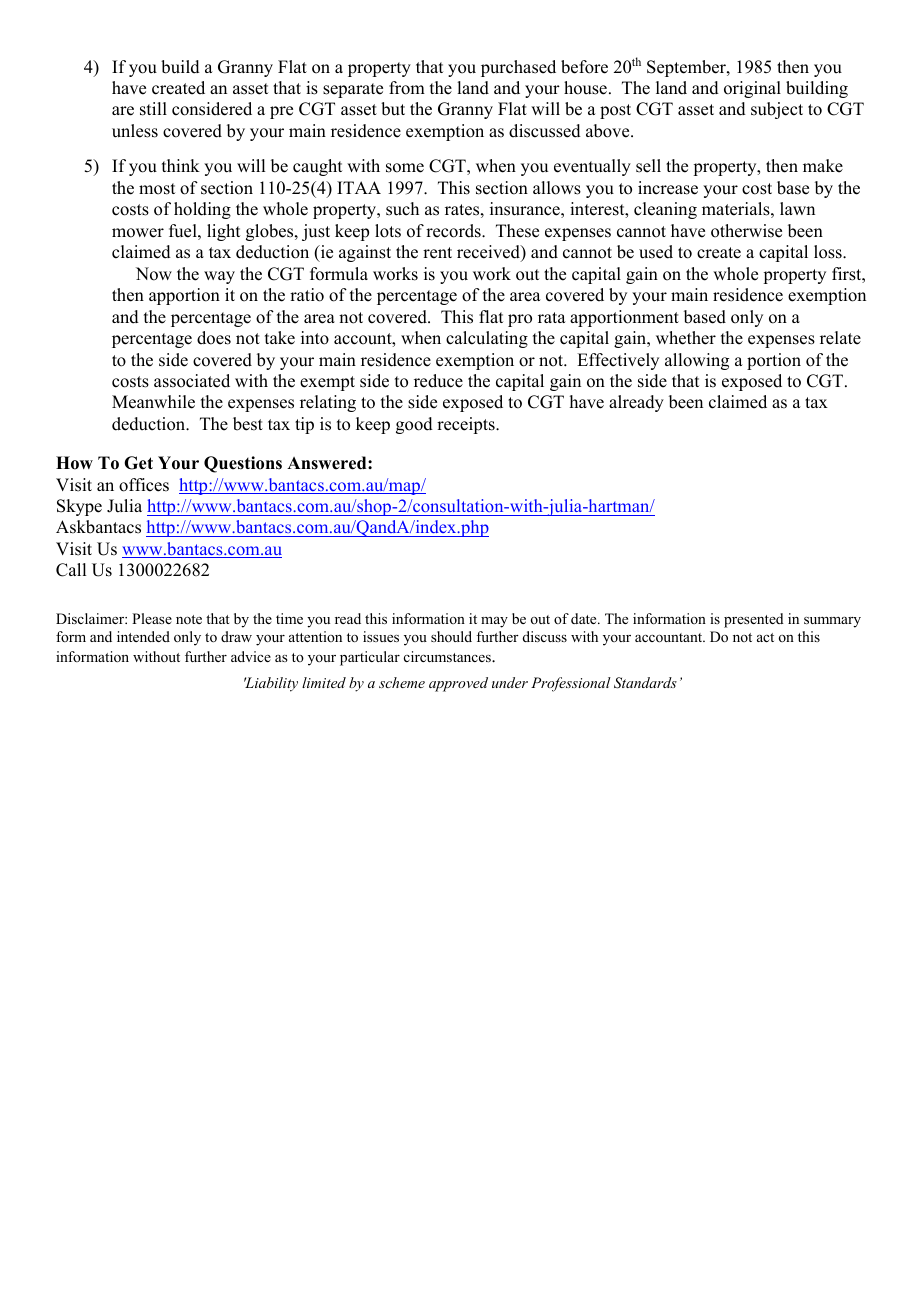 This screenshot has width=924, height=1308. Describe the element at coordinates (752, 89) in the screenshot. I see `original` at that location.
